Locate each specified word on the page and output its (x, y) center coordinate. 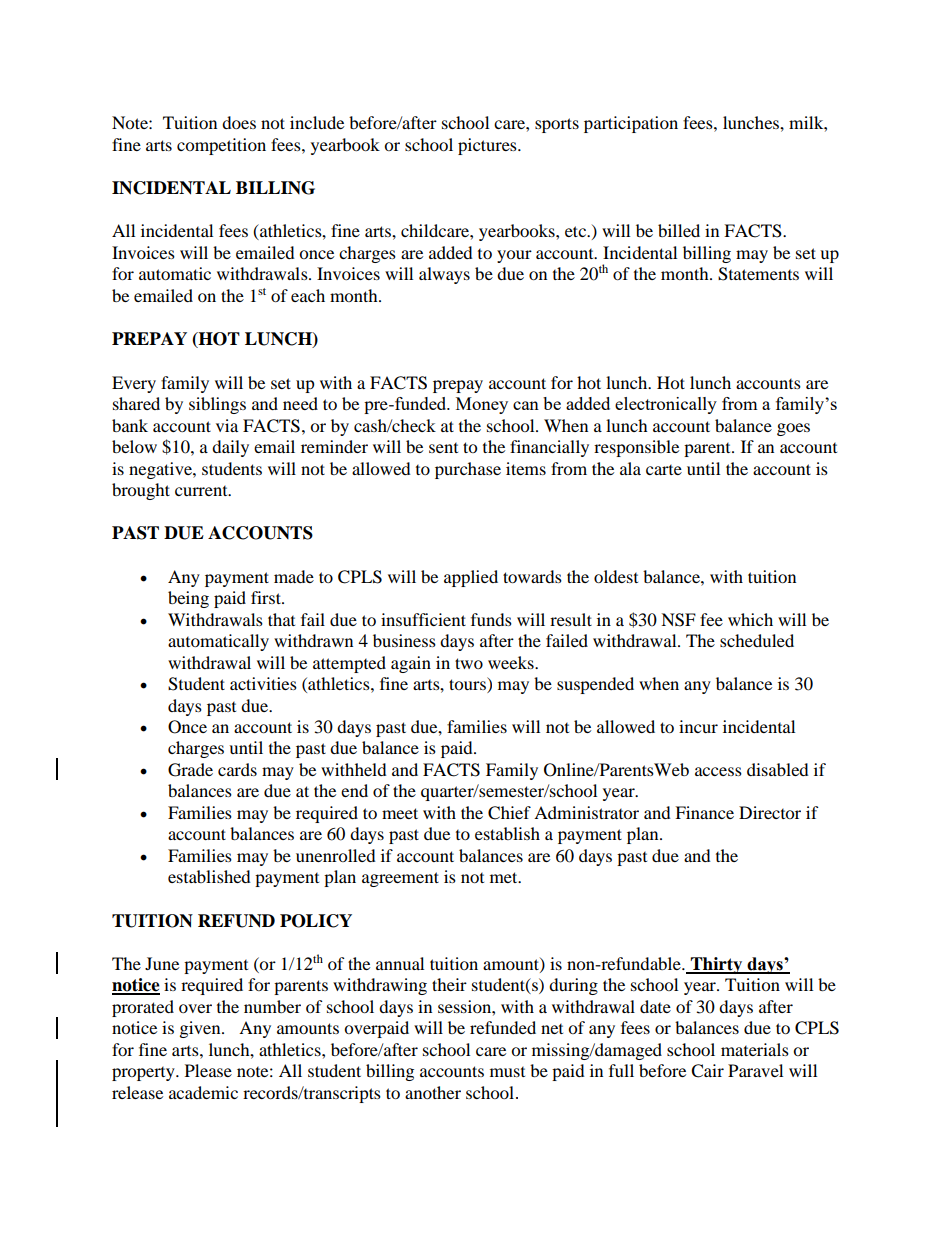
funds (491, 619)
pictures (488, 146)
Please (208, 1070)
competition (221, 146)
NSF (678, 620)
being (188, 599)
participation (631, 124)
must (507, 1072)
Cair (707, 1071)
